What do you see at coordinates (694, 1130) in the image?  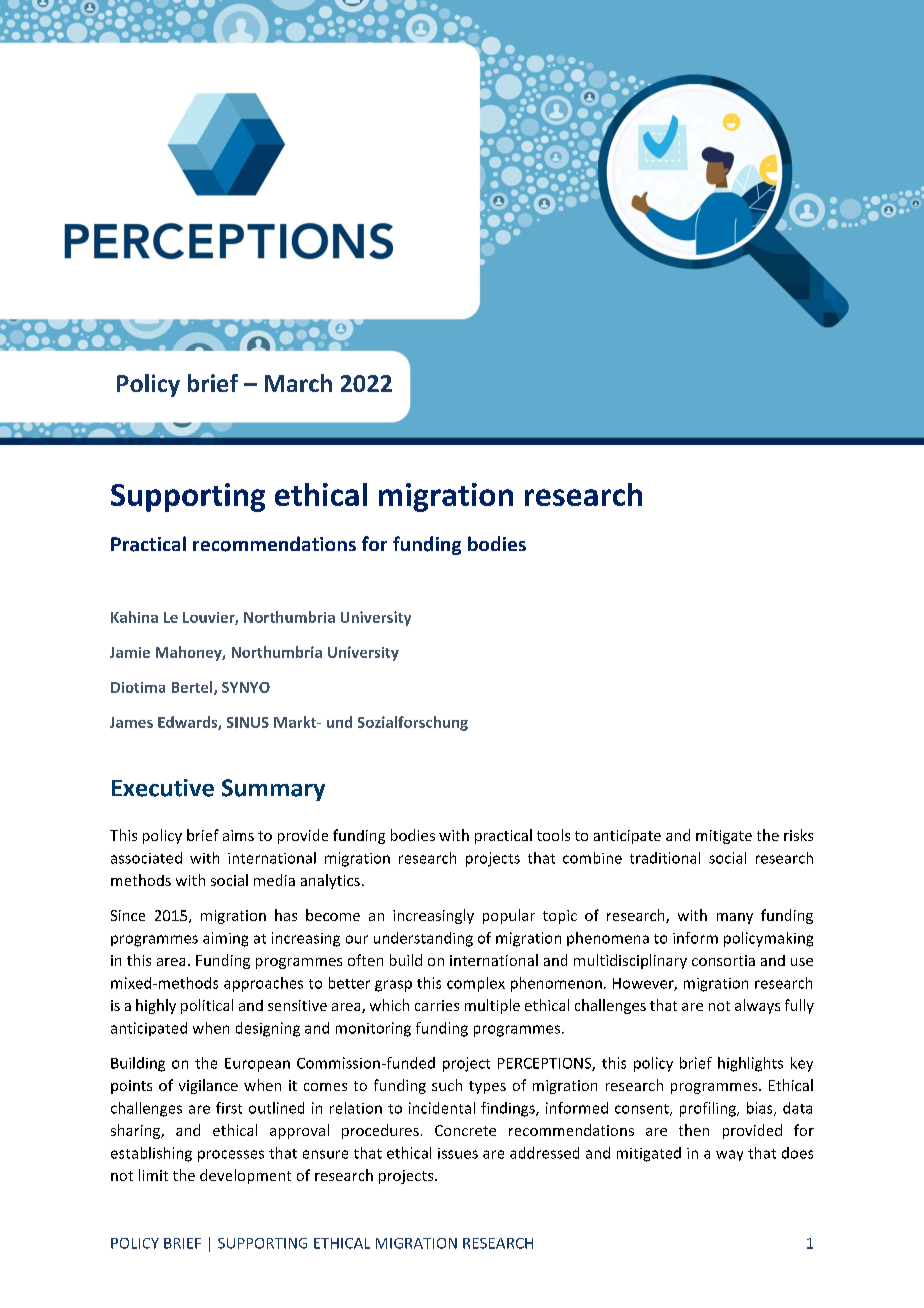 I see `then` at bounding box center [694, 1130].
